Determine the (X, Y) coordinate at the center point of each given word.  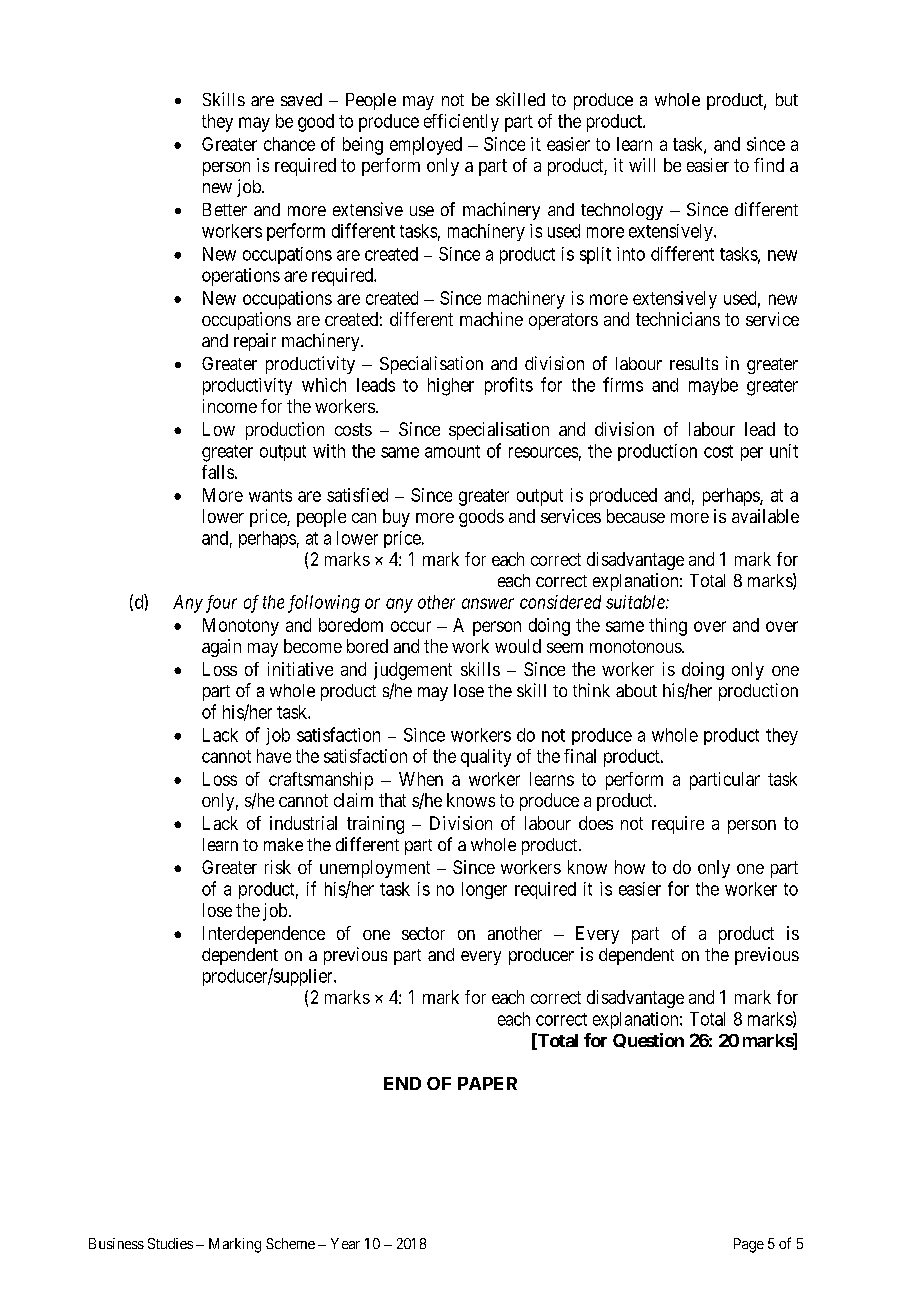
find (769, 165)
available (765, 516)
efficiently (461, 123)
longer (484, 890)
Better (225, 209)
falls (218, 472)
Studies (170, 1243)
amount (452, 451)
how (630, 867)
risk (278, 867)
